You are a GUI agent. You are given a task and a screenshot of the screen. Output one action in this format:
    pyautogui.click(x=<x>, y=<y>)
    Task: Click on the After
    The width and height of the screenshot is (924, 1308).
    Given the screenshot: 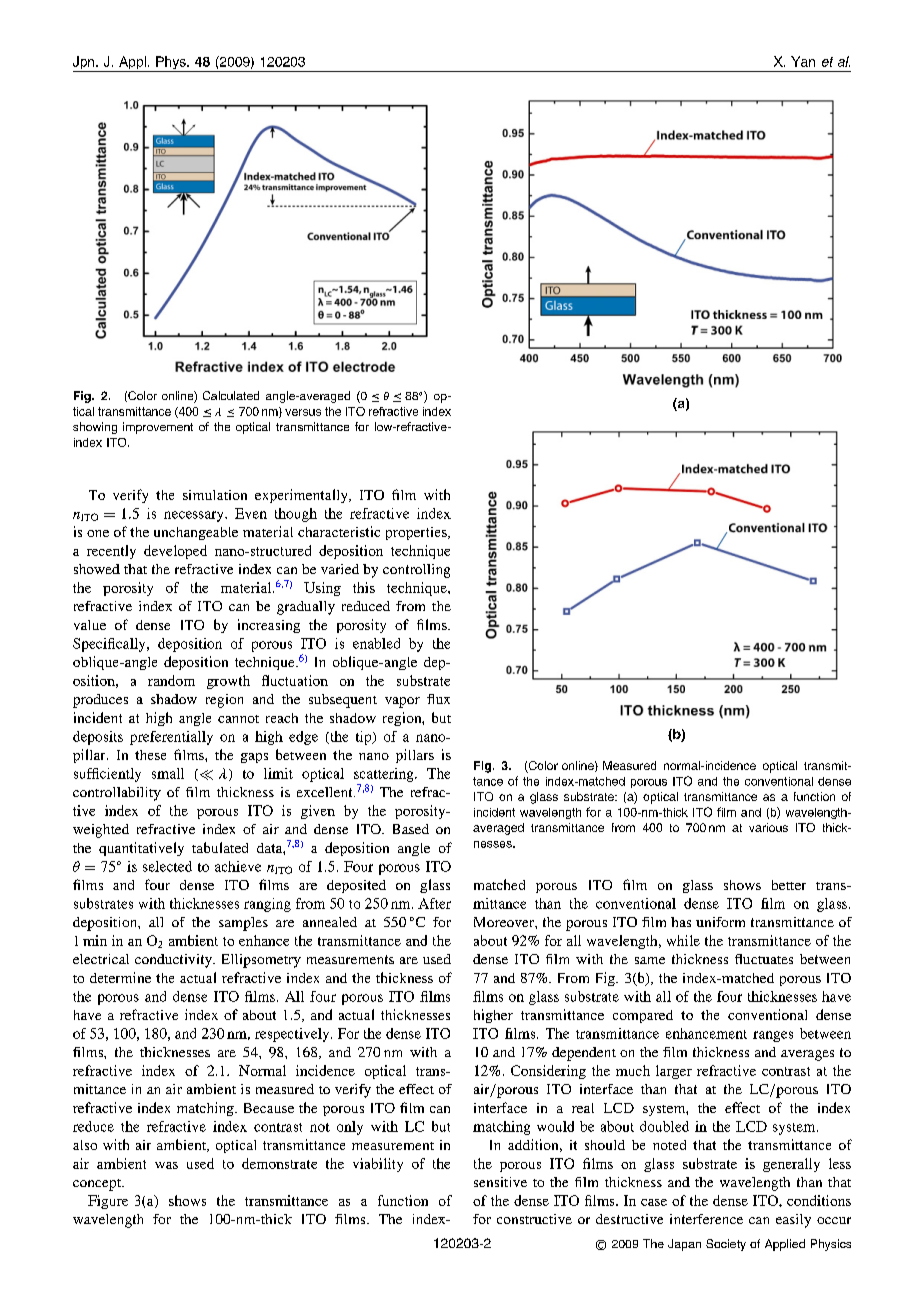 What is the action you would take?
    pyautogui.click(x=434, y=903)
